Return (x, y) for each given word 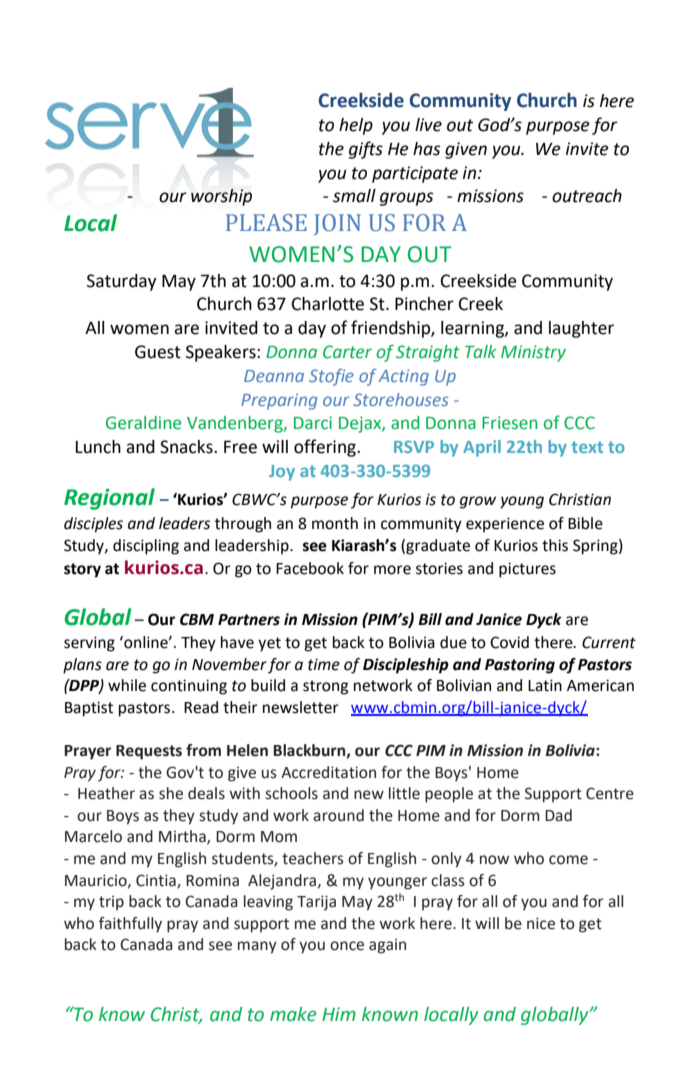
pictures (527, 570)
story (82, 570)
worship (221, 197)
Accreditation (328, 772)
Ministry (533, 353)
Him (339, 1014)
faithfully (130, 925)
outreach (587, 196)
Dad (558, 815)
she (171, 793)
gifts (366, 150)
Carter (347, 352)
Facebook (310, 568)
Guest (158, 352)
